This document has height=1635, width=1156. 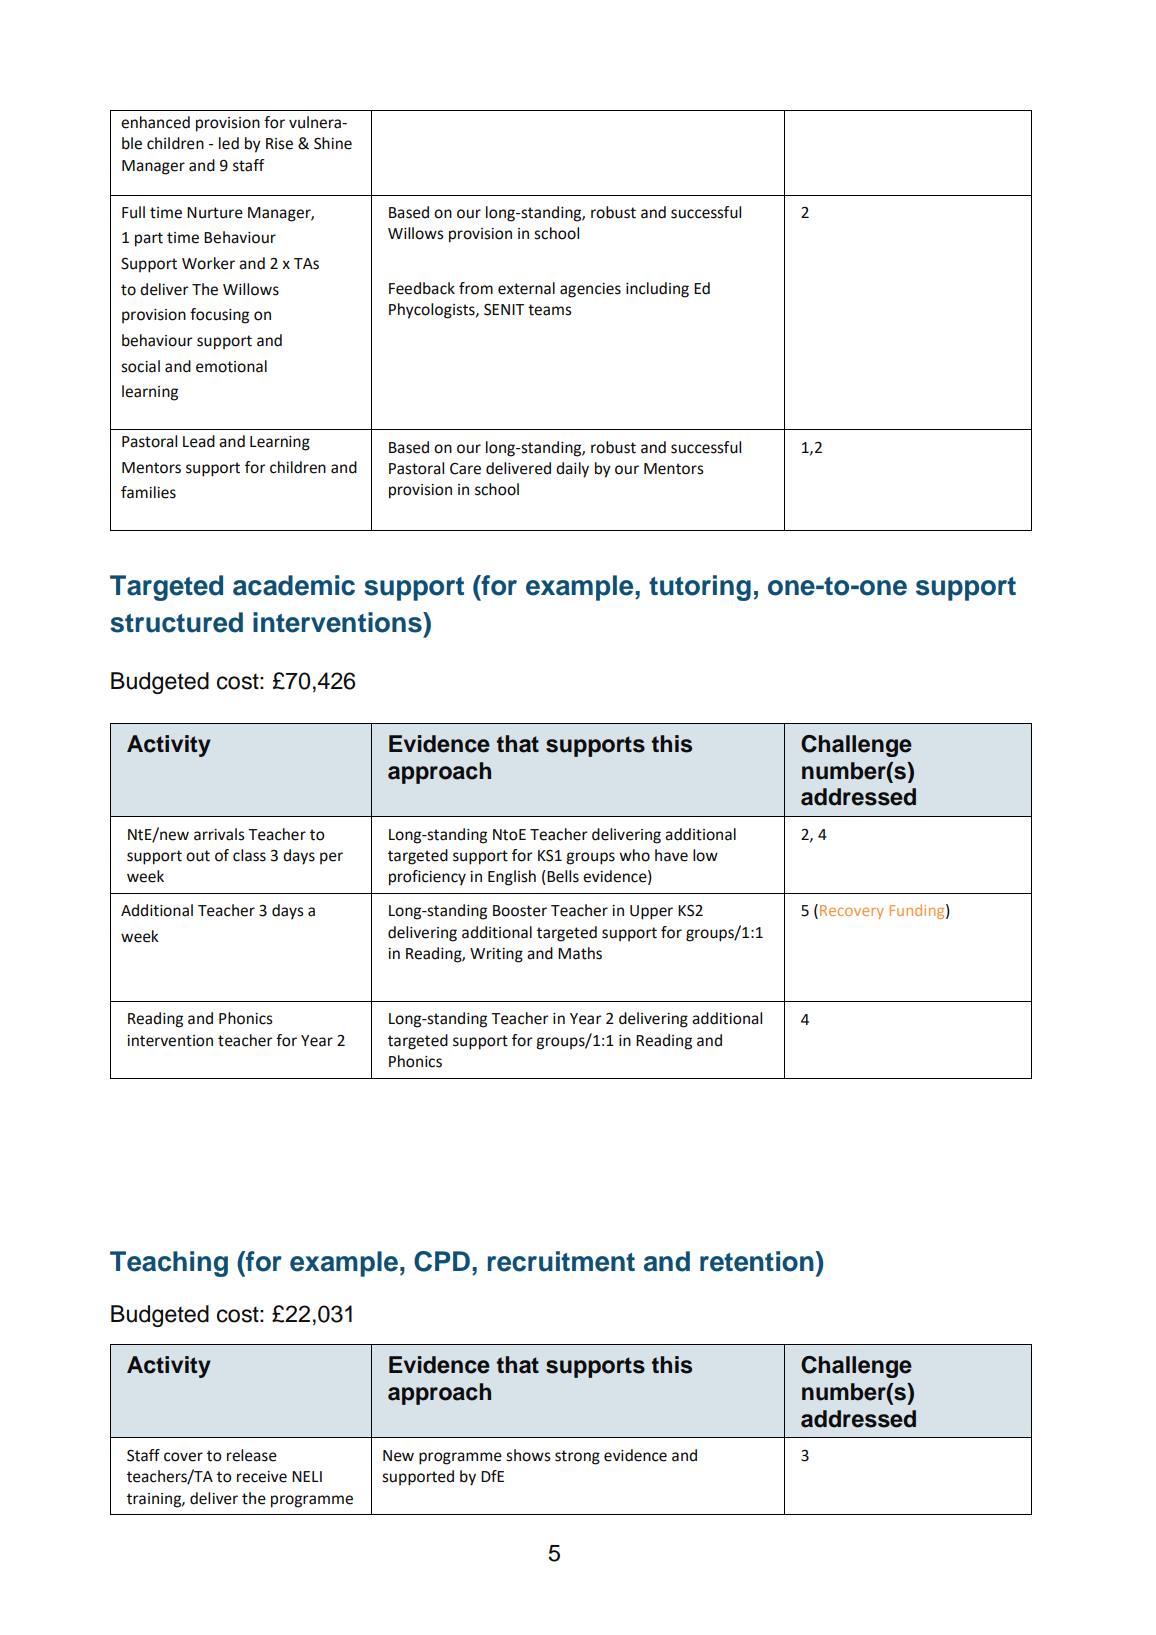 I want to click on Shine, so click(x=333, y=143).
